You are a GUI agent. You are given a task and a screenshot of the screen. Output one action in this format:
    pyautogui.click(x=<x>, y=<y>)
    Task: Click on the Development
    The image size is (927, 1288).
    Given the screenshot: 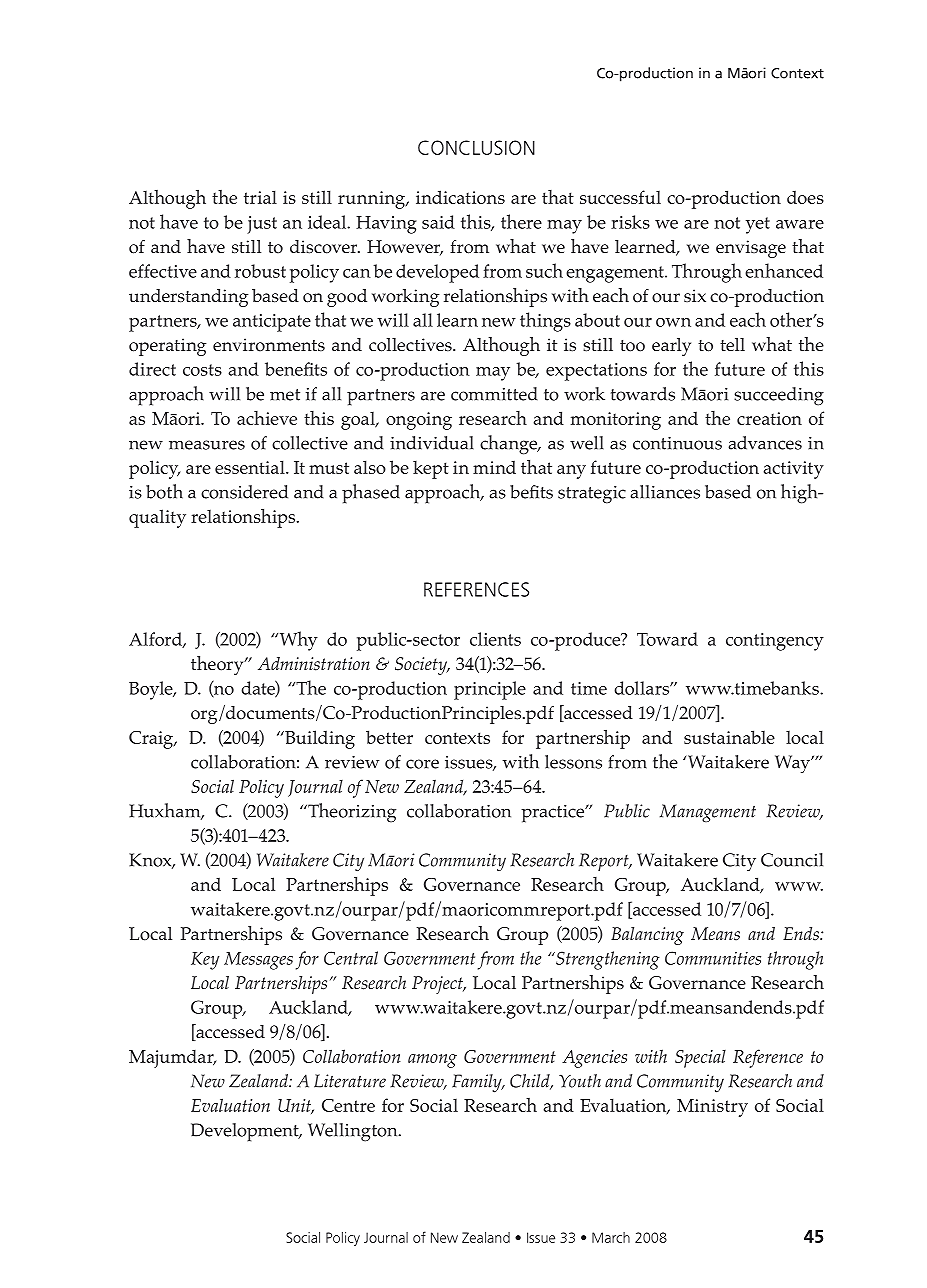 What is the action you would take?
    pyautogui.click(x=246, y=1132)
